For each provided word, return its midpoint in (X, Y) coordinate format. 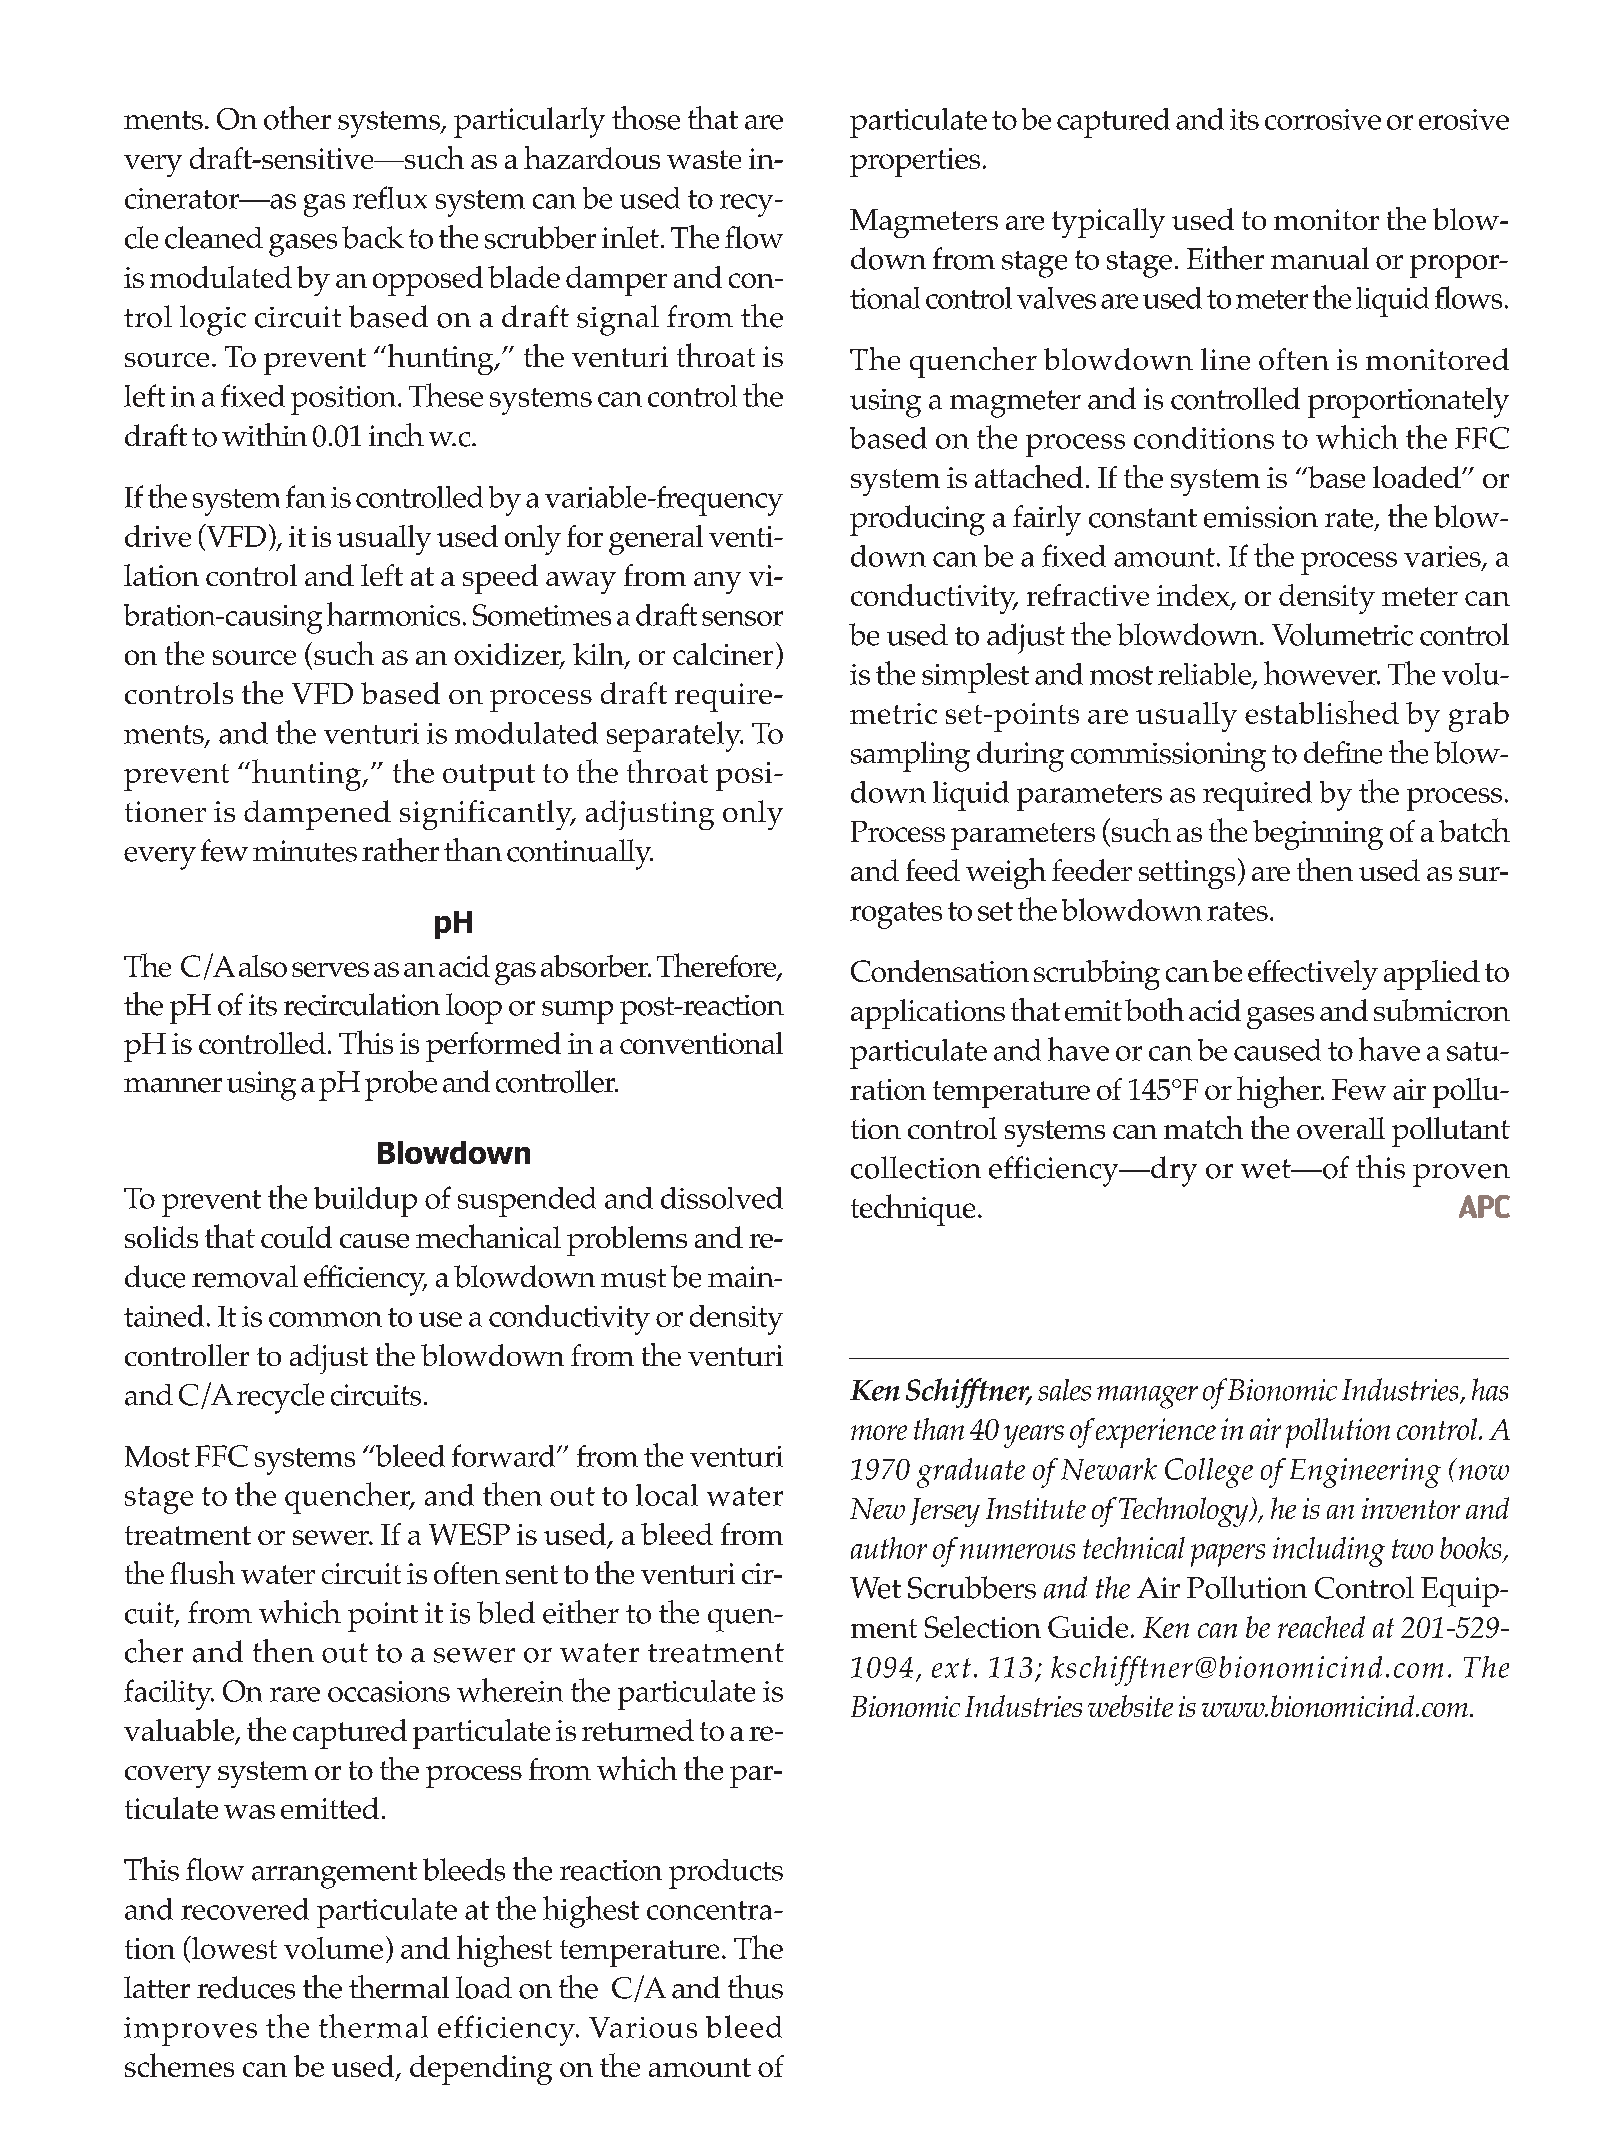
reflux (390, 197)
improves (190, 2031)
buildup (365, 1202)
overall (1341, 1128)
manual (1320, 258)
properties (915, 162)
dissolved (722, 1198)
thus (755, 1987)
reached (1321, 1627)
